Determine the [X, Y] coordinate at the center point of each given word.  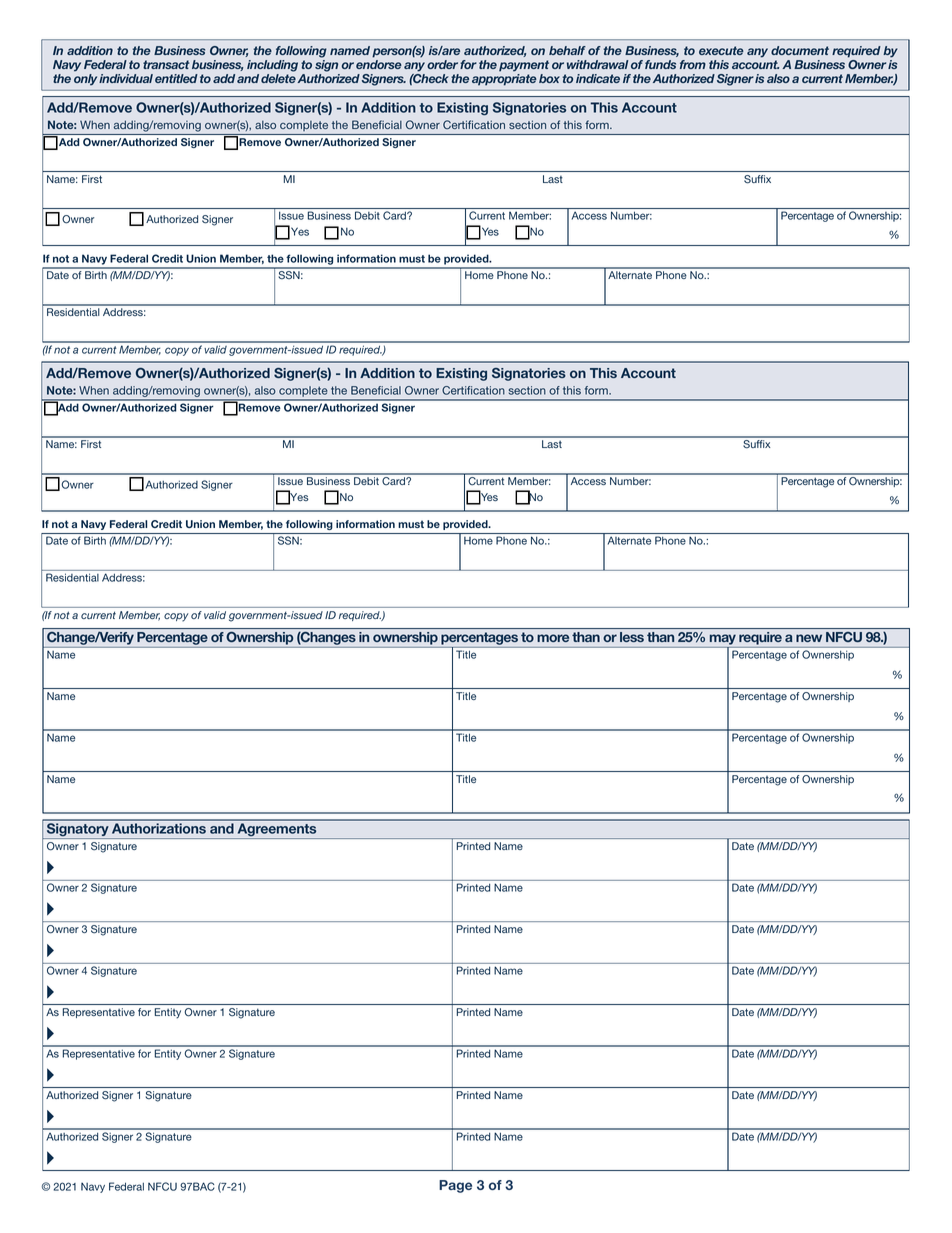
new [809, 638]
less [632, 637]
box [549, 78]
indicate [598, 78]
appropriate [504, 80]
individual [126, 78]
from [693, 64]
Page [455, 1186]
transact [166, 64]
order [442, 64]
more [553, 638]
